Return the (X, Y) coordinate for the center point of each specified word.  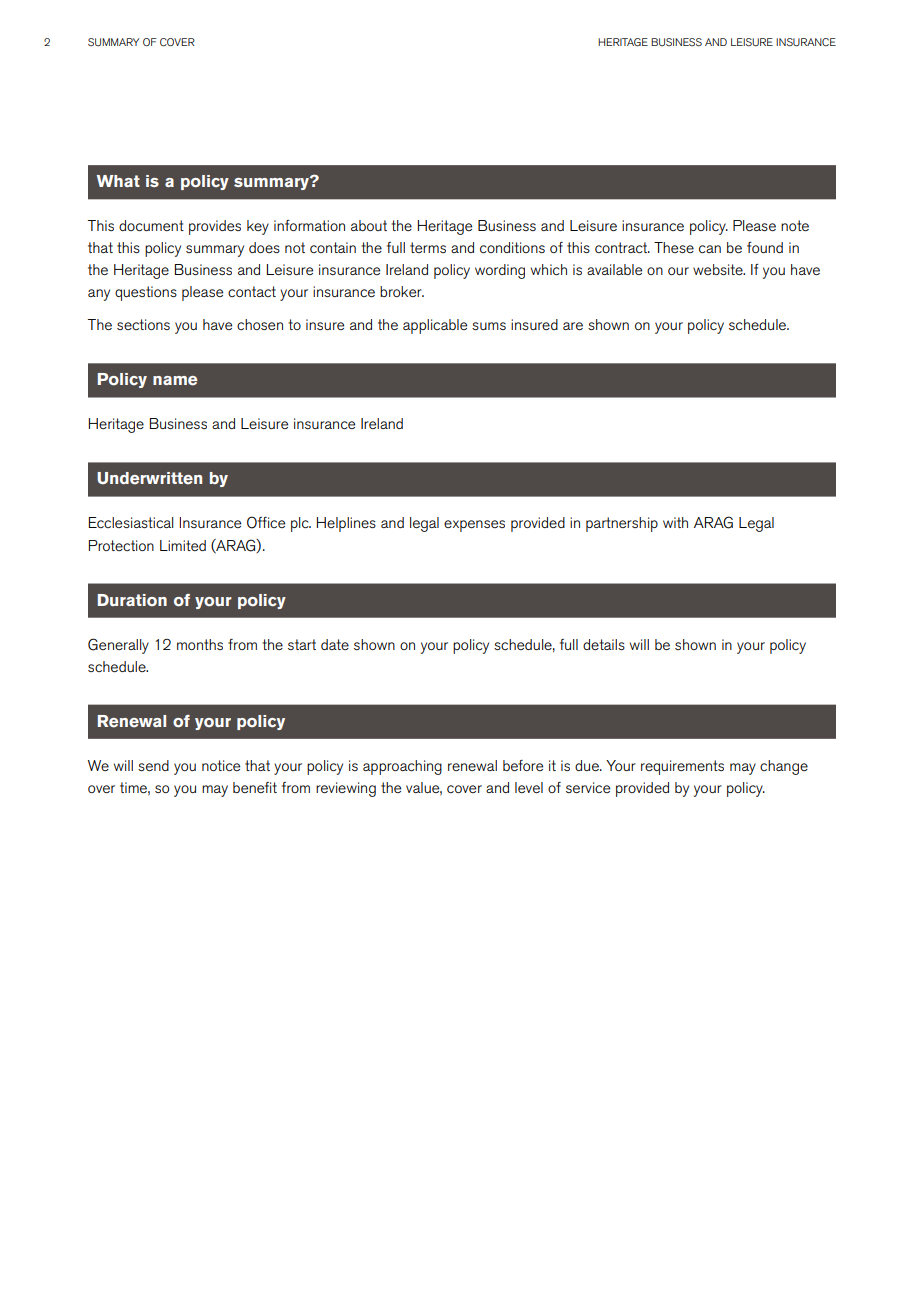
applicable (435, 326)
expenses (474, 526)
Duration (132, 600)
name (175, 381)
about (369, 225)
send (153, 765)
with (675, 522)
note (795, 225)
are (573, 326)
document (151, 225)
